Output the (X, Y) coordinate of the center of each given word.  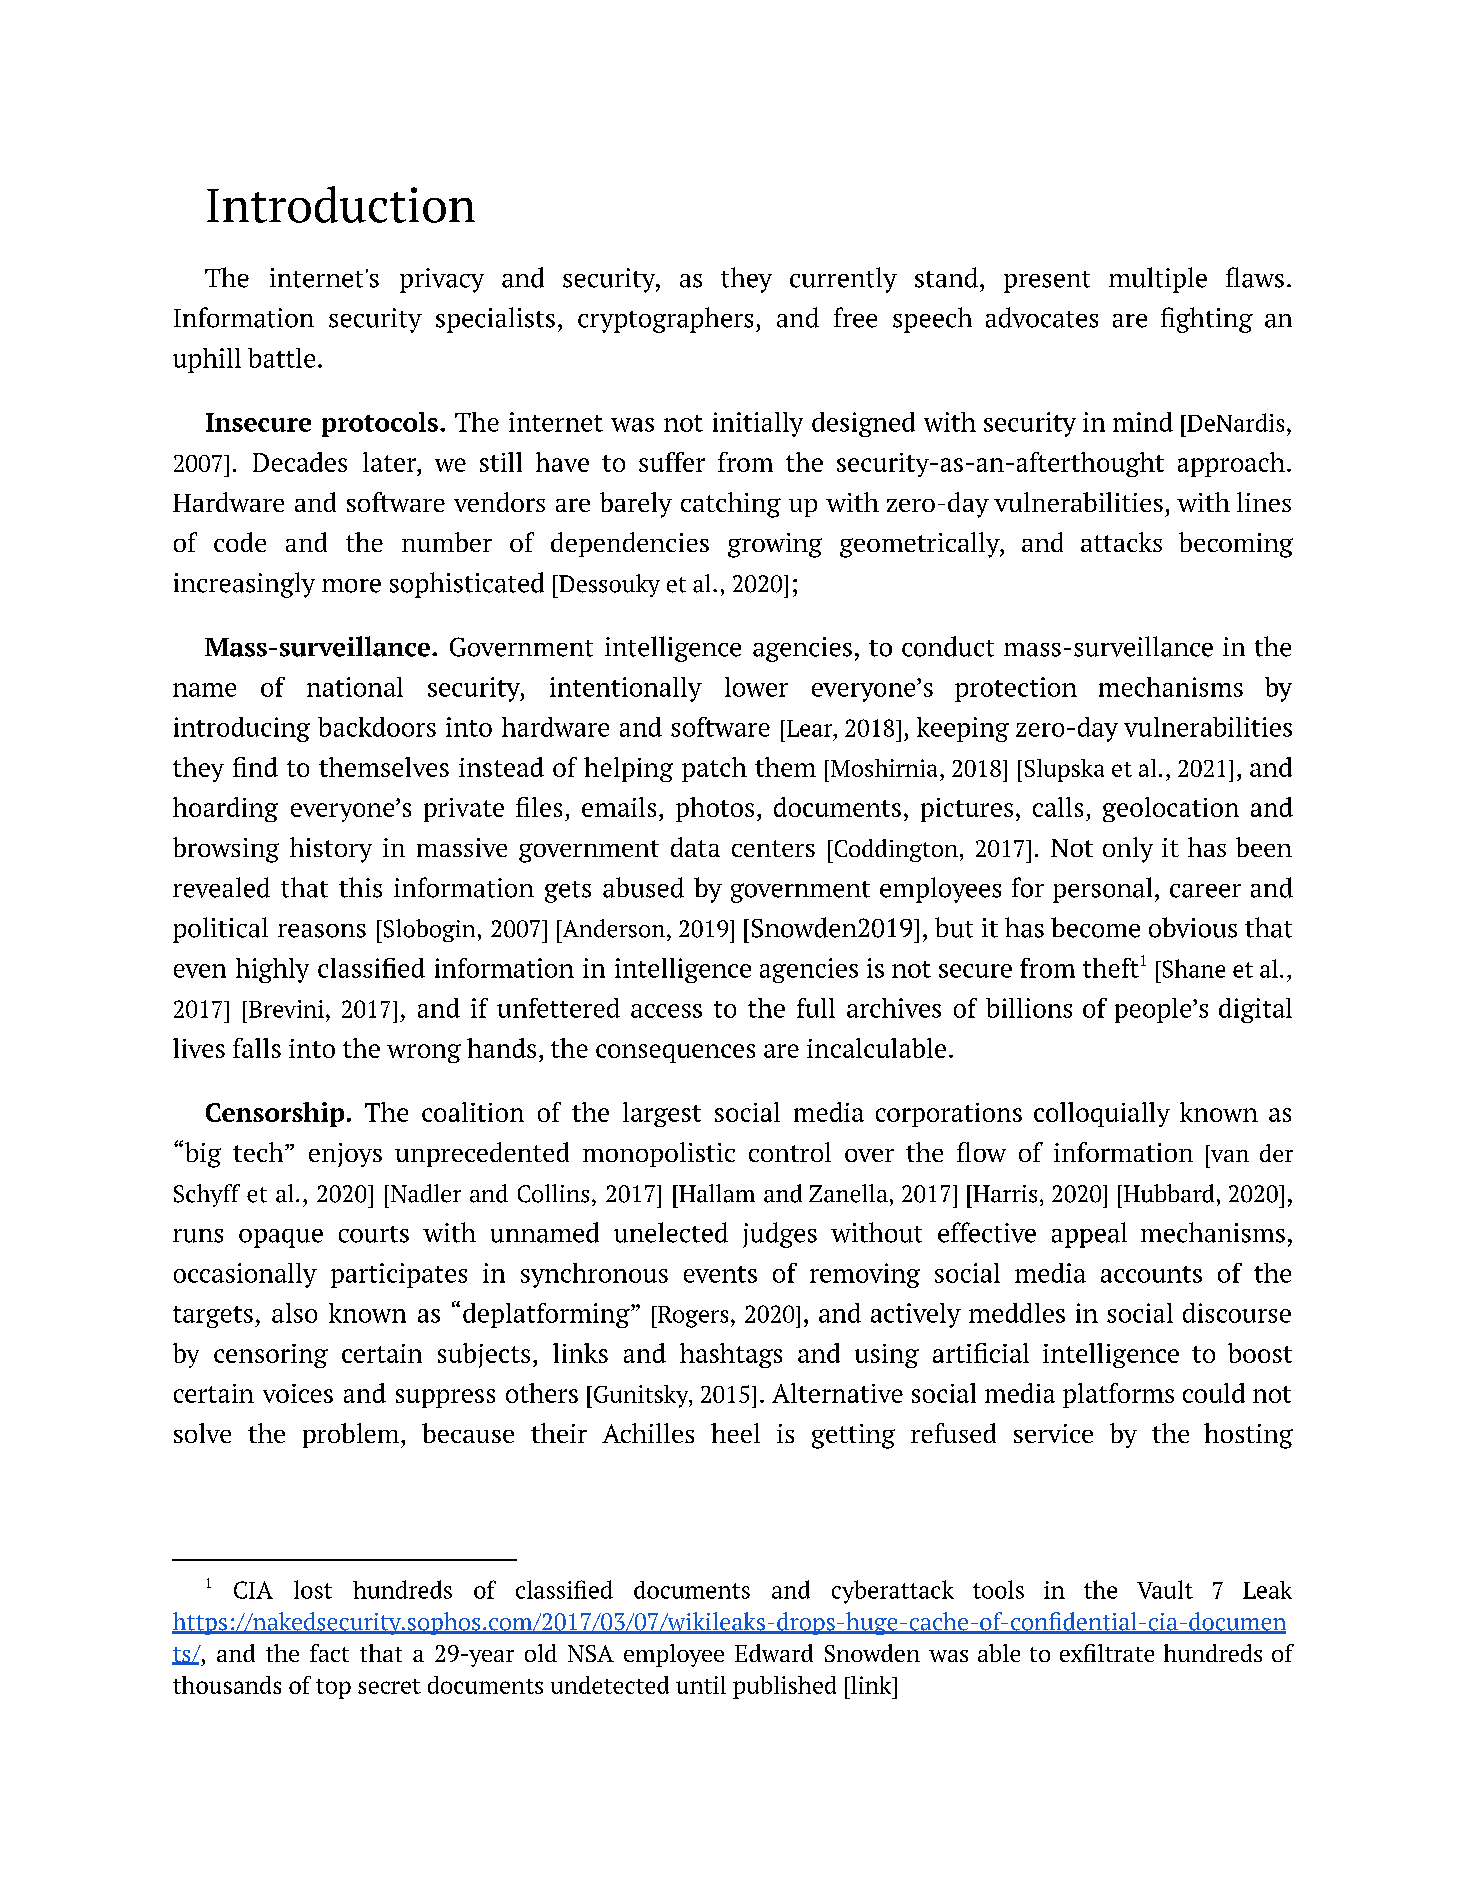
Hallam (716, 1193)
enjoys (345, 1155)
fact (329, 1653)
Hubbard (1167, 1193)
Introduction (341, 204)
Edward (774, 1653)
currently (843, 280)
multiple (1158, 280)
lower (756, 687)
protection (1016, 689)
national (355, 687)
